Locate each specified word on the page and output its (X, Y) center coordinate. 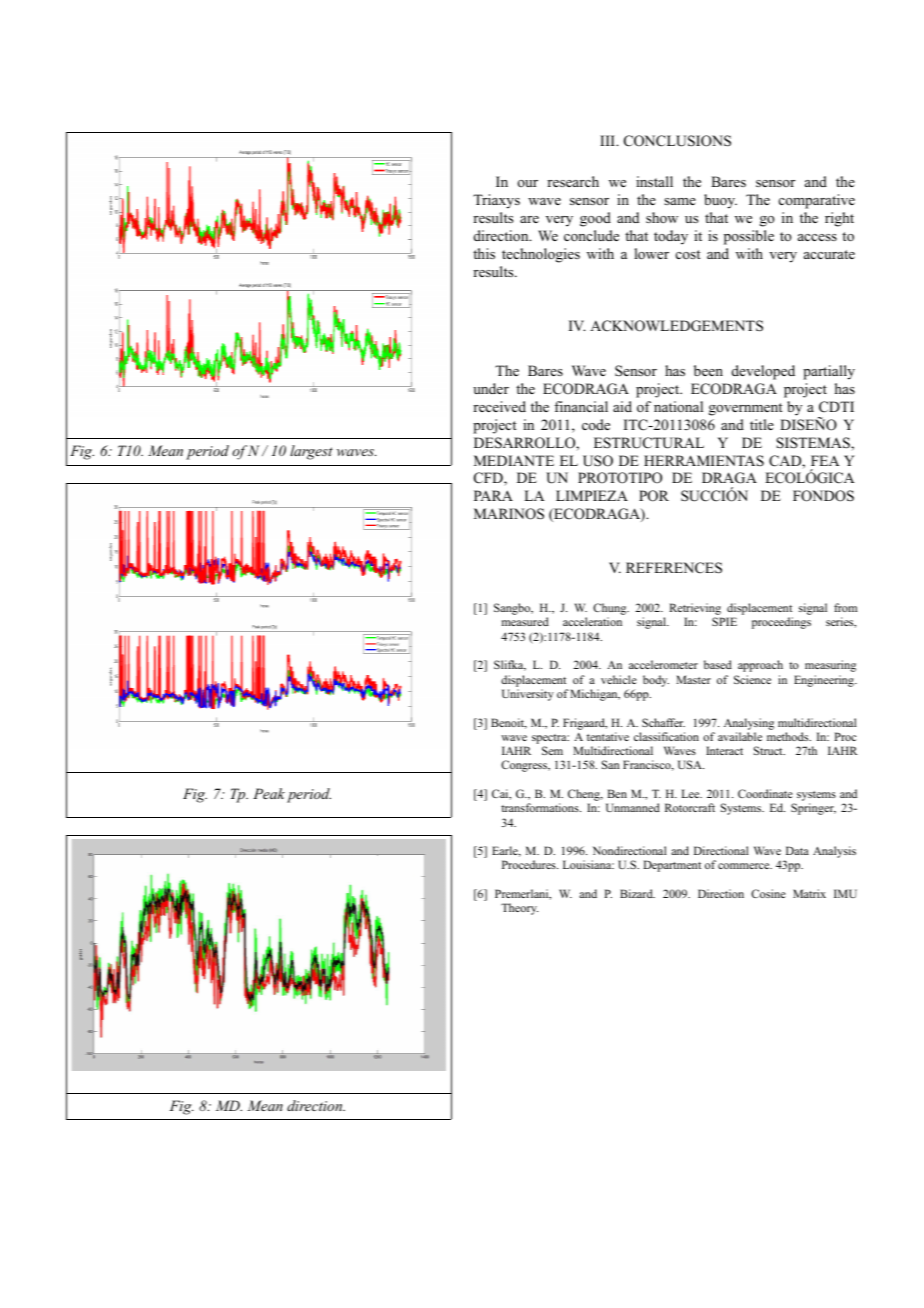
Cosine (768, 893)
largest (311, 452)
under (491, 388)
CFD (489, 479)
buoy (720, 201)
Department (672, 866)
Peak (269, 793)
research (573, 181)
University (528, 695)
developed (763, 372)
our (528, 183)
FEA (825, 460)
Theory (519, 909)
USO (598, 461)
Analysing (749, 724)
